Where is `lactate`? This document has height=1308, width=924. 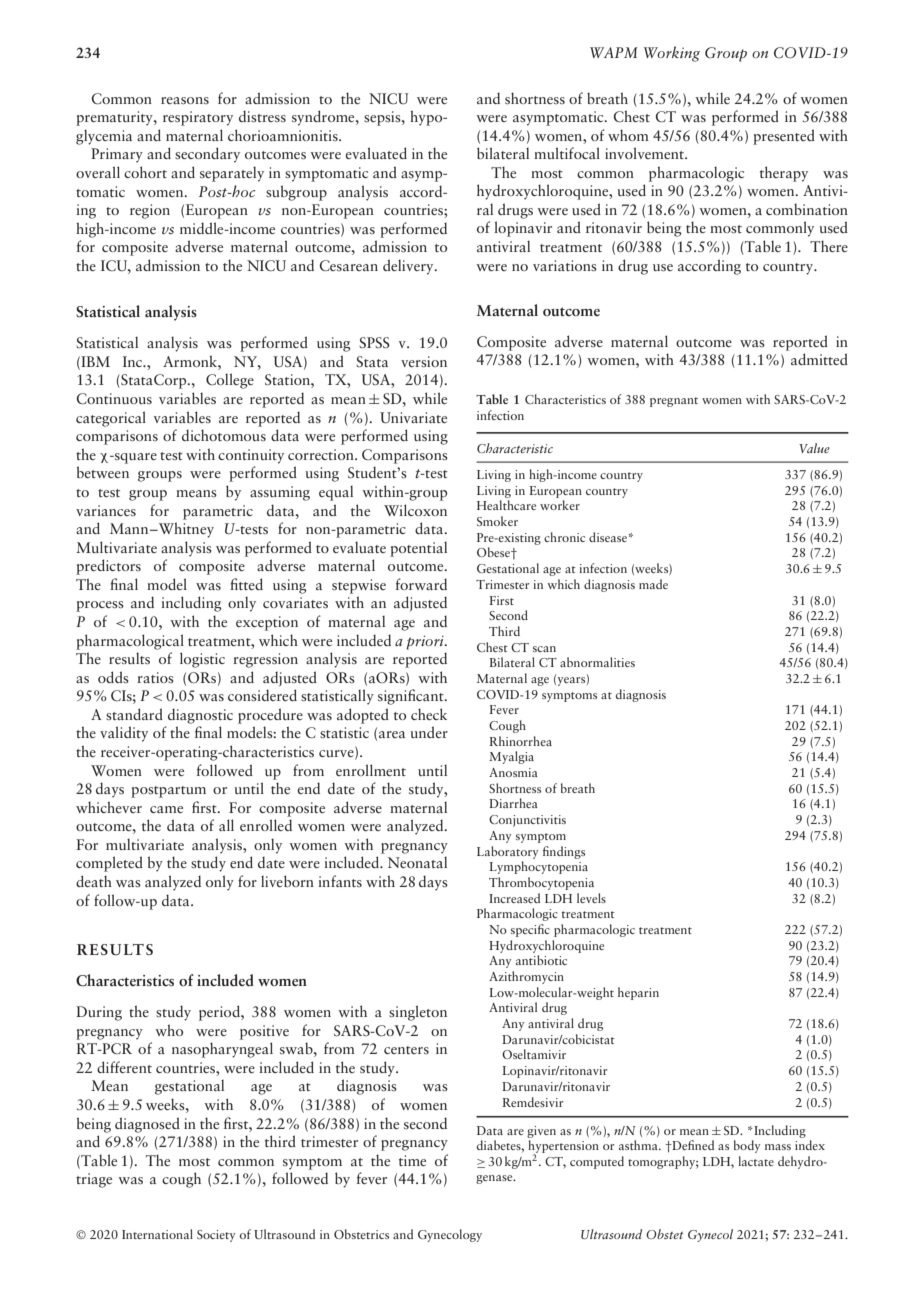 lactate is located at coordinates (756, 1161).
